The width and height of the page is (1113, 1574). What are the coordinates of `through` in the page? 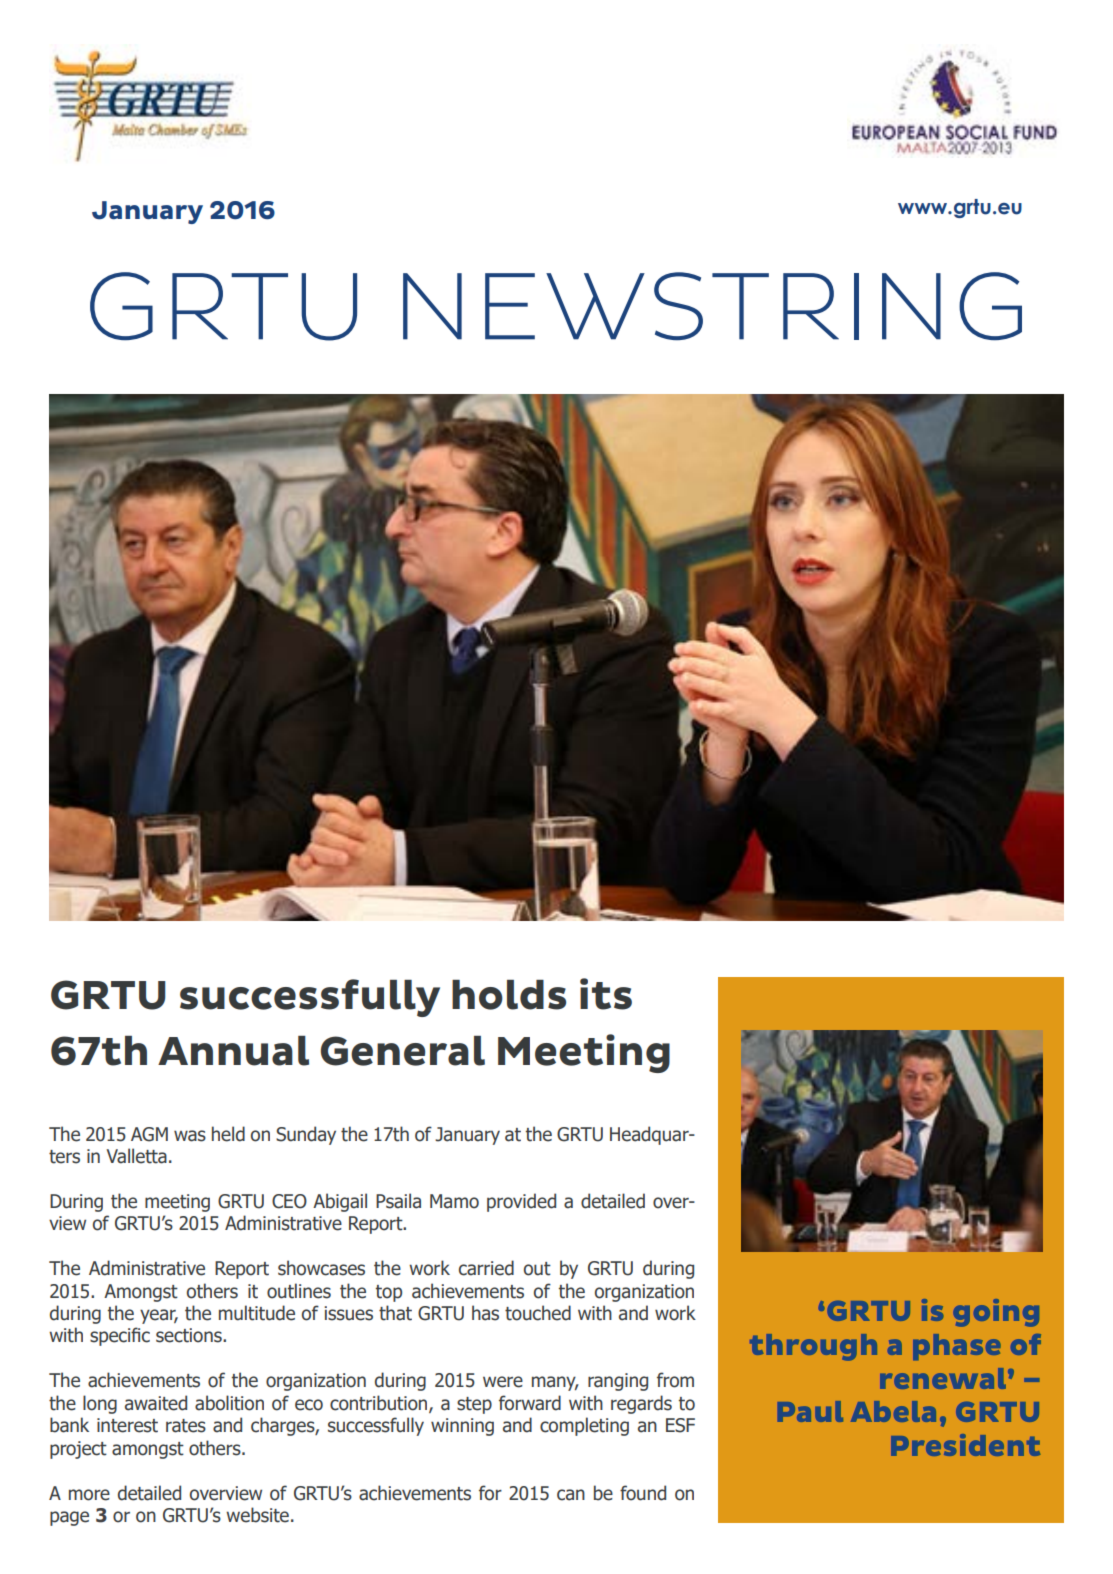 It's located at (813, 1347).
